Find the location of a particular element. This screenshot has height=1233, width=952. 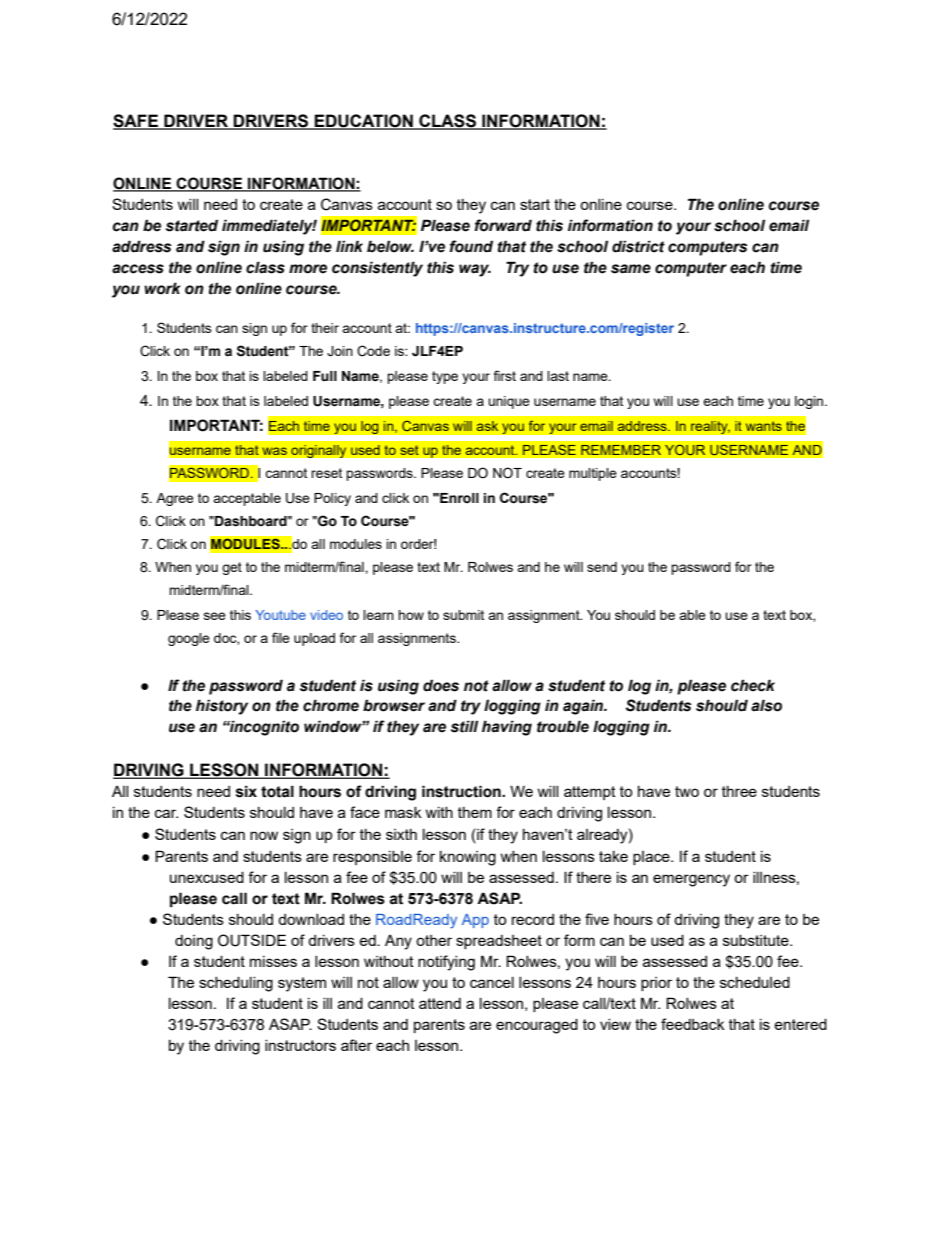

was is located at coordinates (275, 451).
